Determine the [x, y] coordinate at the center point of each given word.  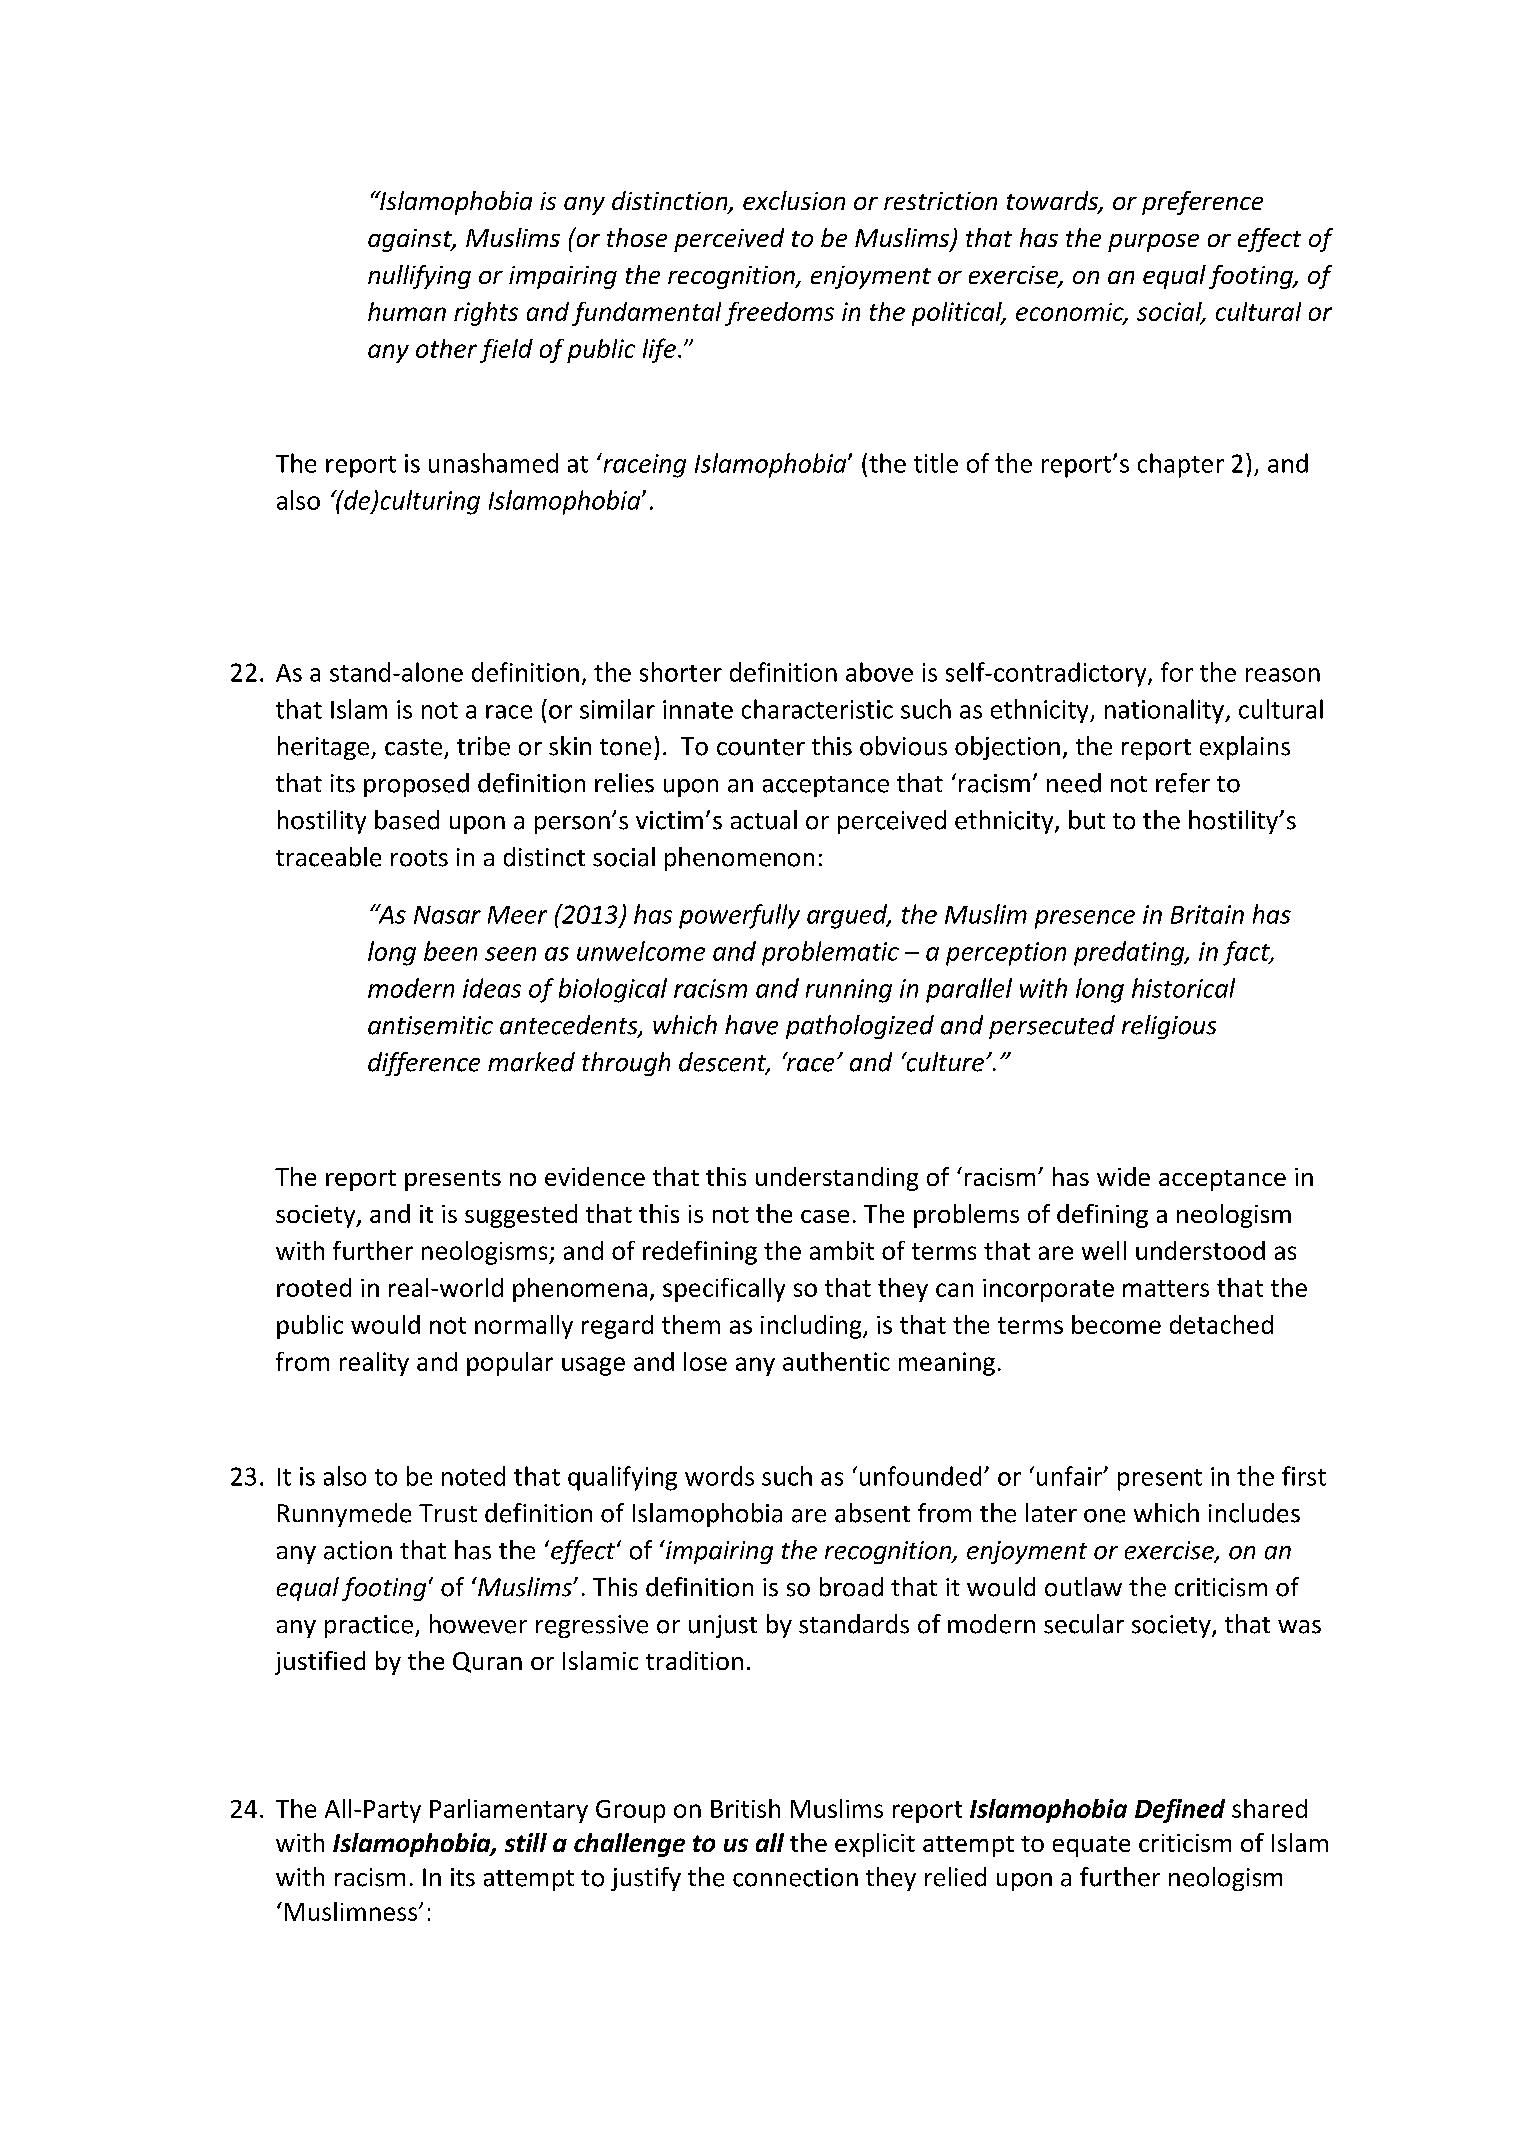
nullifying [419, 277]
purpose [1153, 243]
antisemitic [430, 1025]
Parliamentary [509, 1811]
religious [1169, 1027]
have [751, 1025]
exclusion [794, 200]
